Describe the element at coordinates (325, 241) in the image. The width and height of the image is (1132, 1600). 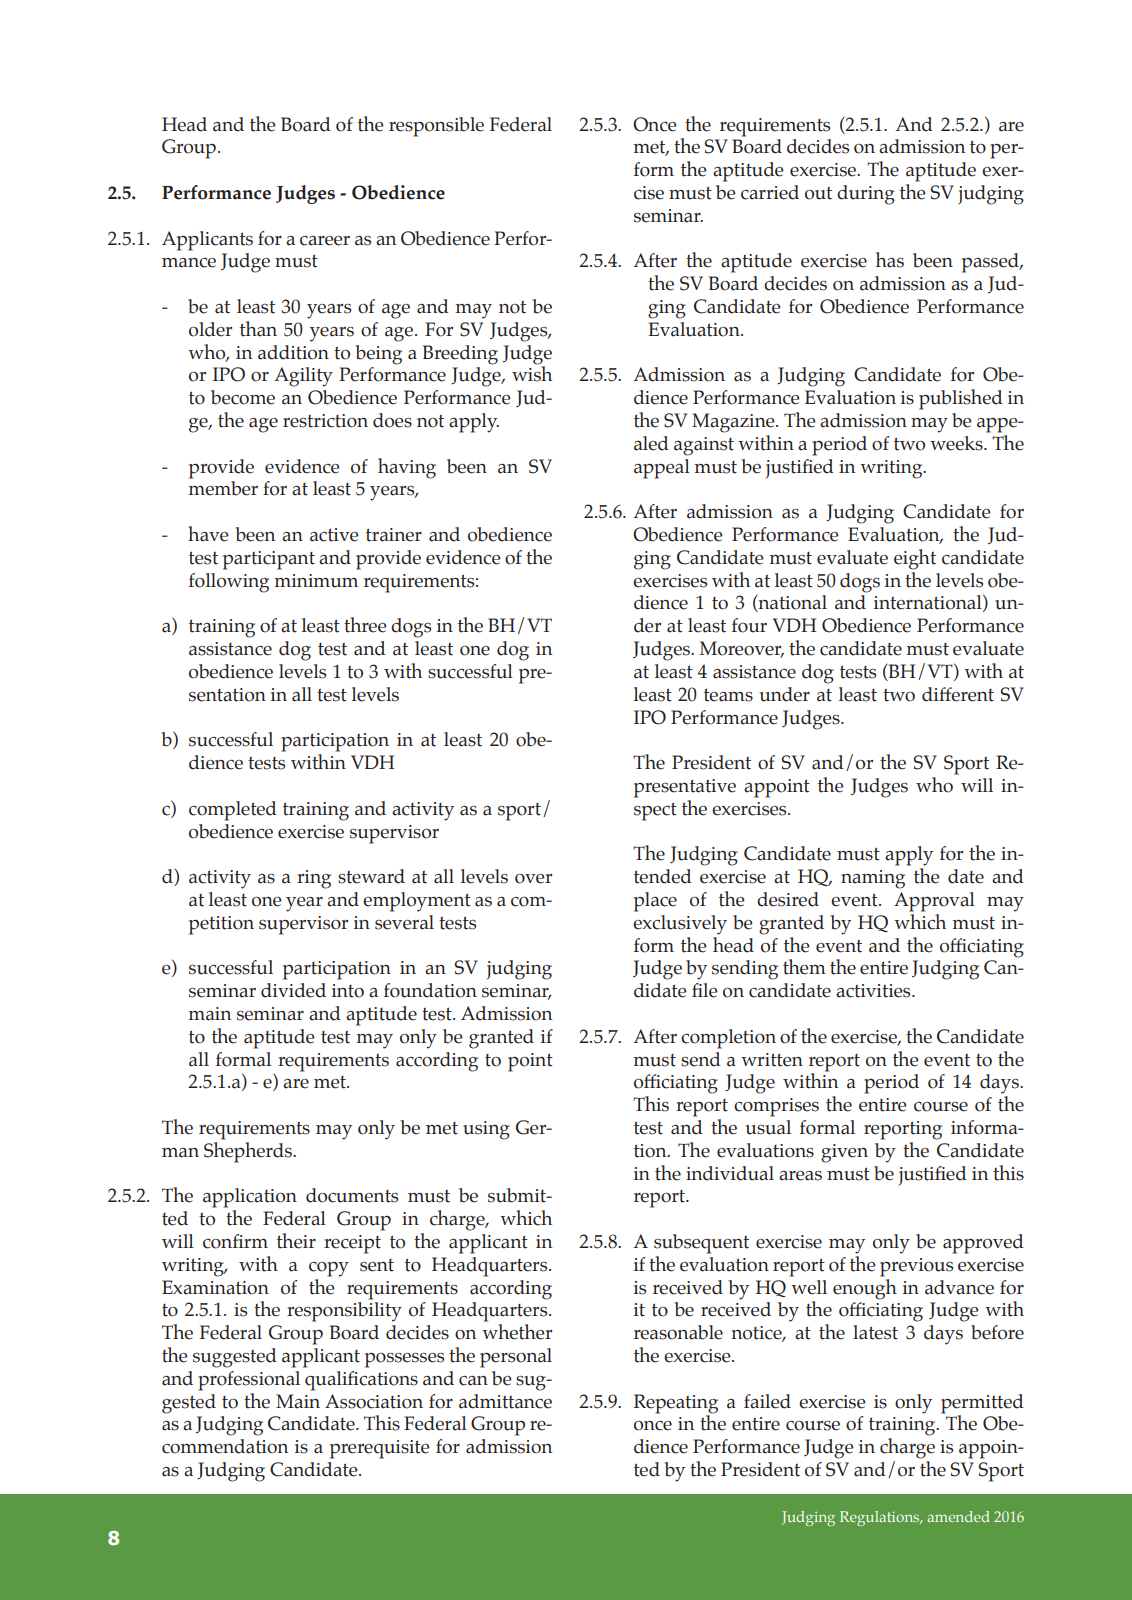
I see `career` at that location.
